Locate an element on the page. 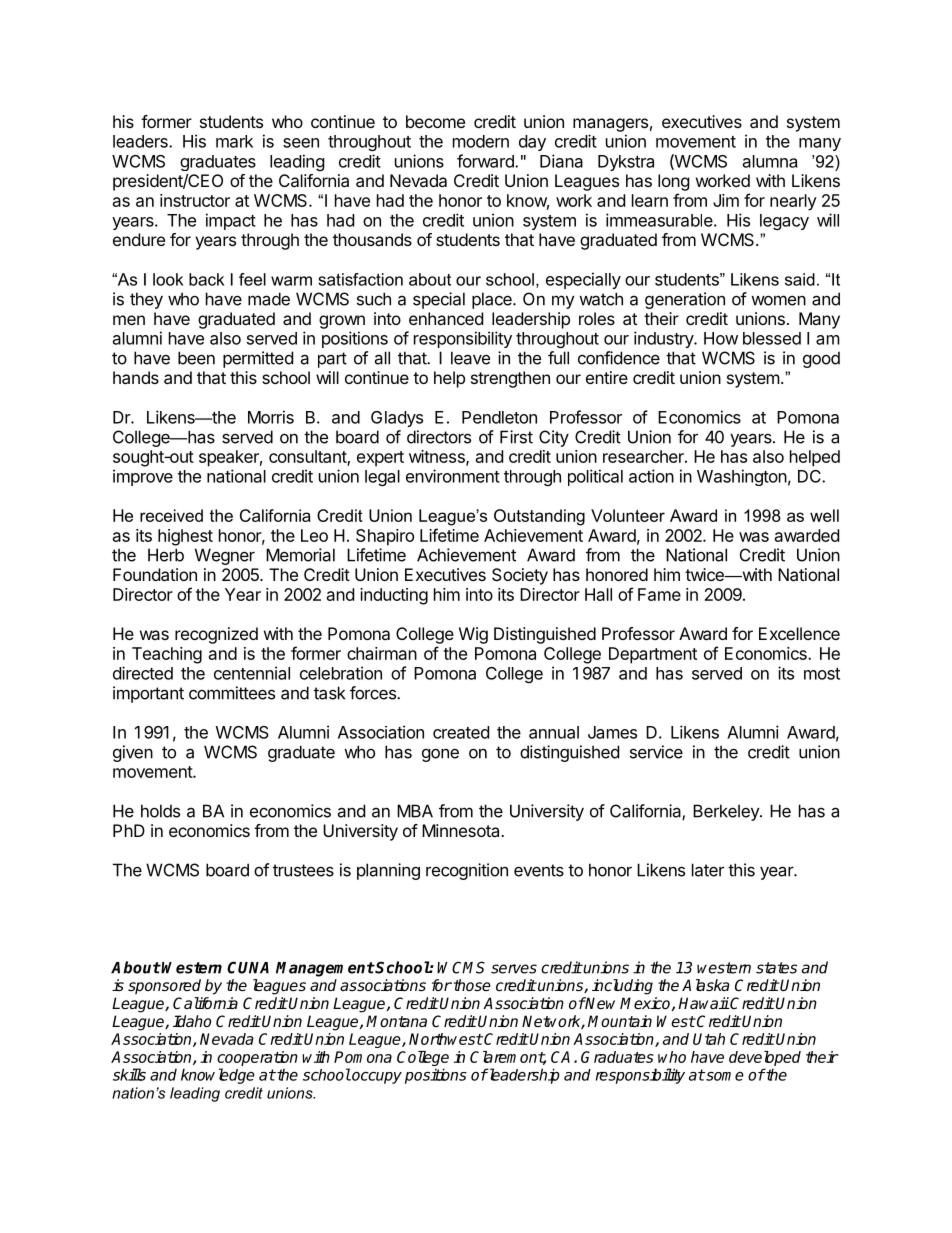  mark is located at coordinates (234, 141).
